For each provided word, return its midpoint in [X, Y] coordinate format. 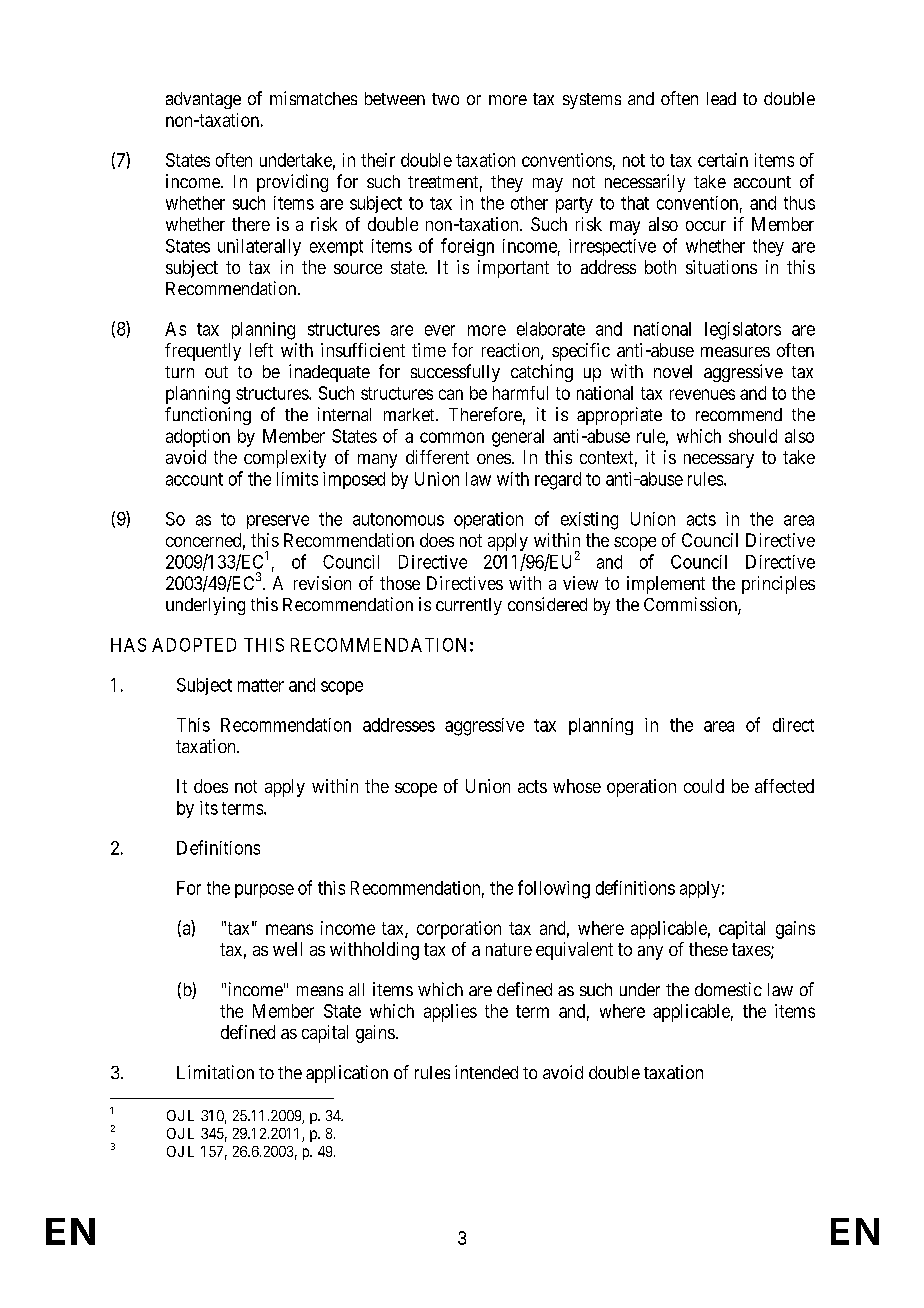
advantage [203, 100]
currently [469, 606]
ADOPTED [194, 645]
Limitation [215, 1072]
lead [721, 98]
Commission [691, 605]
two [445, 99]
